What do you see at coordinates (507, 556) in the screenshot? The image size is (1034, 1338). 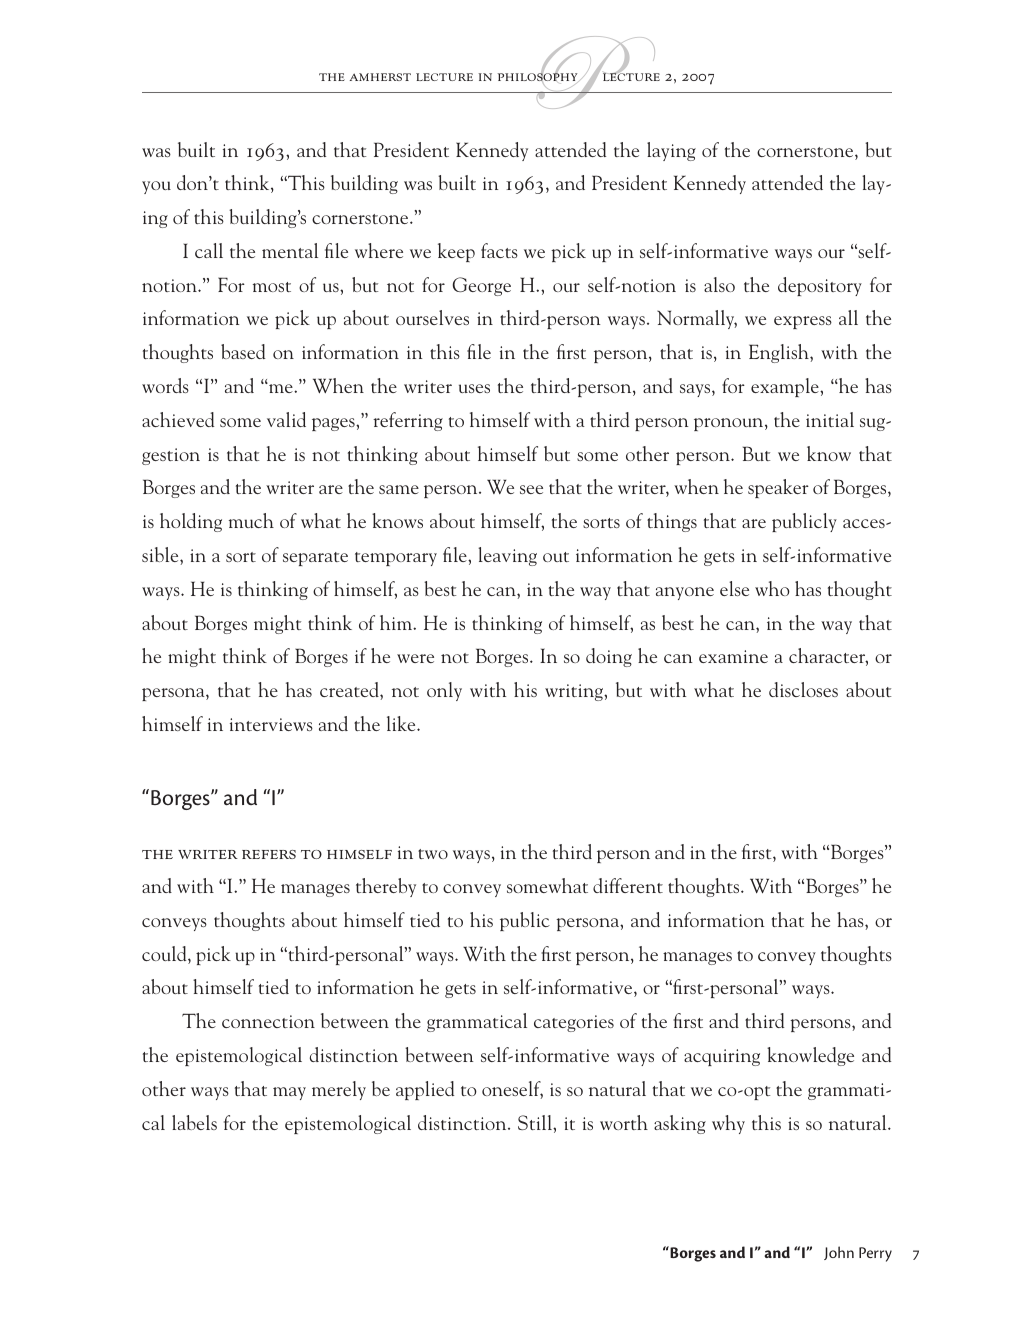 I see `leaving` at bounding box center [507, 556].
